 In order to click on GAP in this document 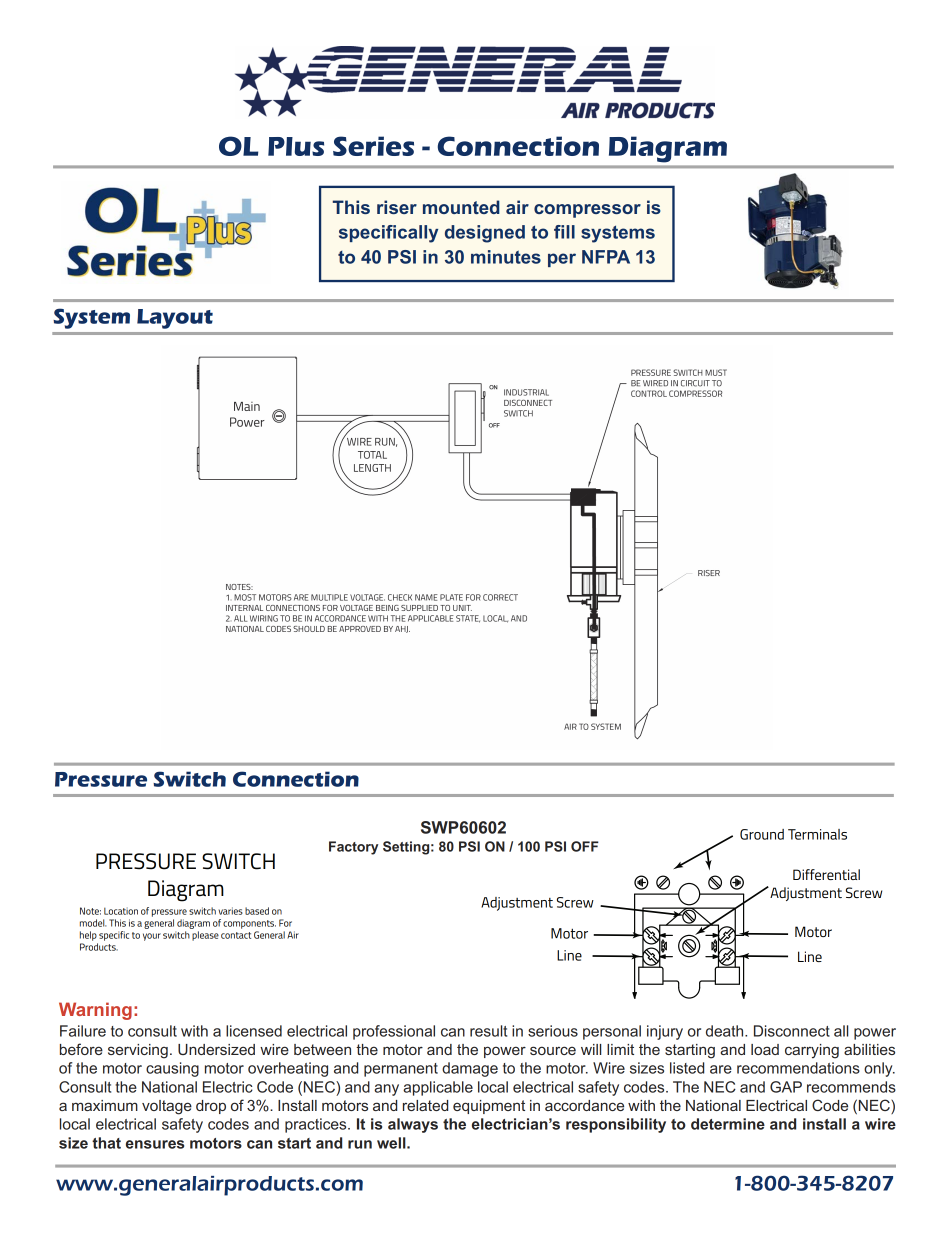, I will do `click(786, 1087)`.
